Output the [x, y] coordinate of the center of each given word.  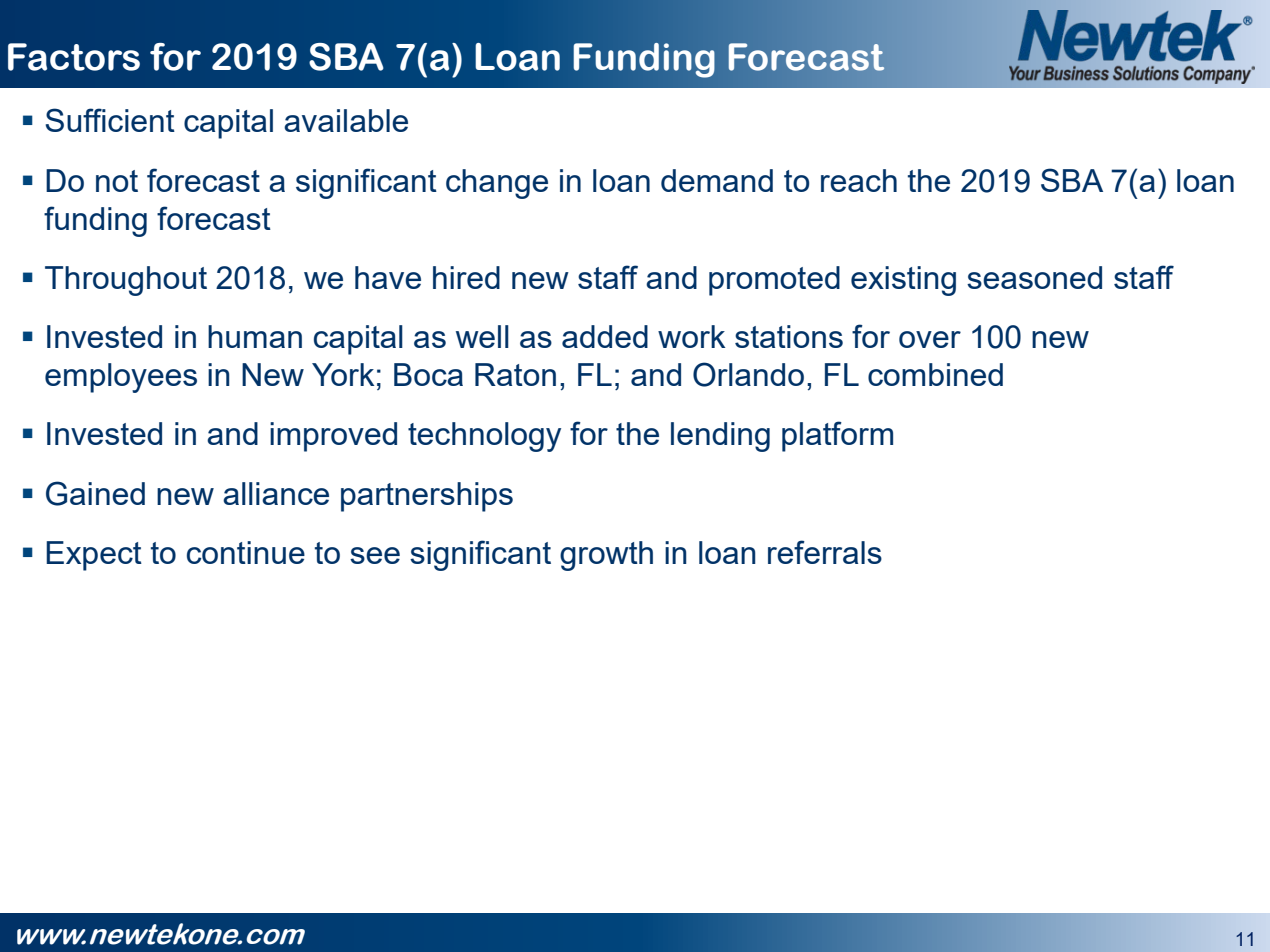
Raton [515, 374]
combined [935, 374]
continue [246, 552]
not [117, 181]
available [346, 120]
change [497, 184]
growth [606, 556]
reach [859, 180]
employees [121, 378]
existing [903, 281]
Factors [74, 57]
